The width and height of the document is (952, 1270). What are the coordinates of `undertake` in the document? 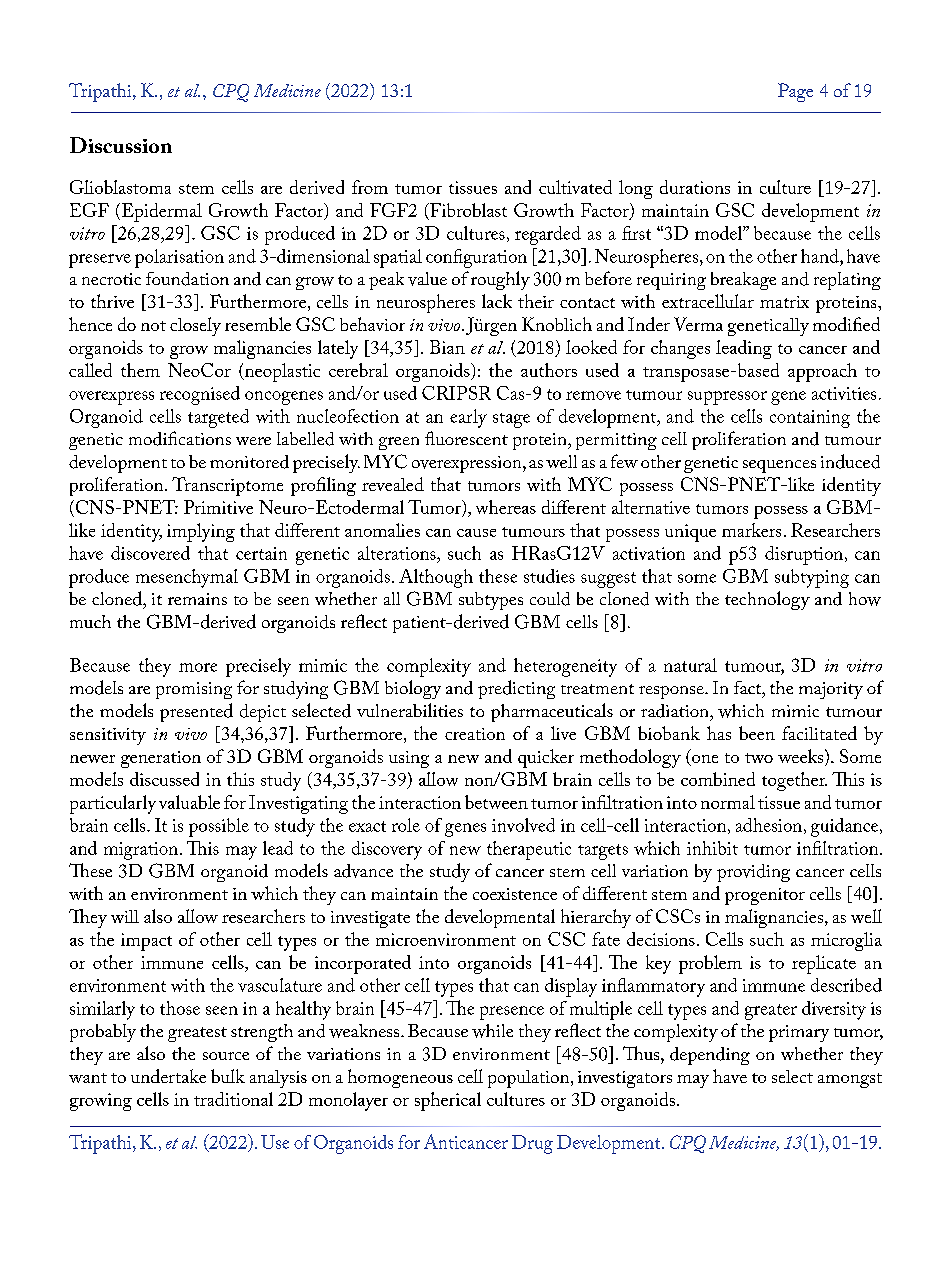 It's located at (168, 1076).
